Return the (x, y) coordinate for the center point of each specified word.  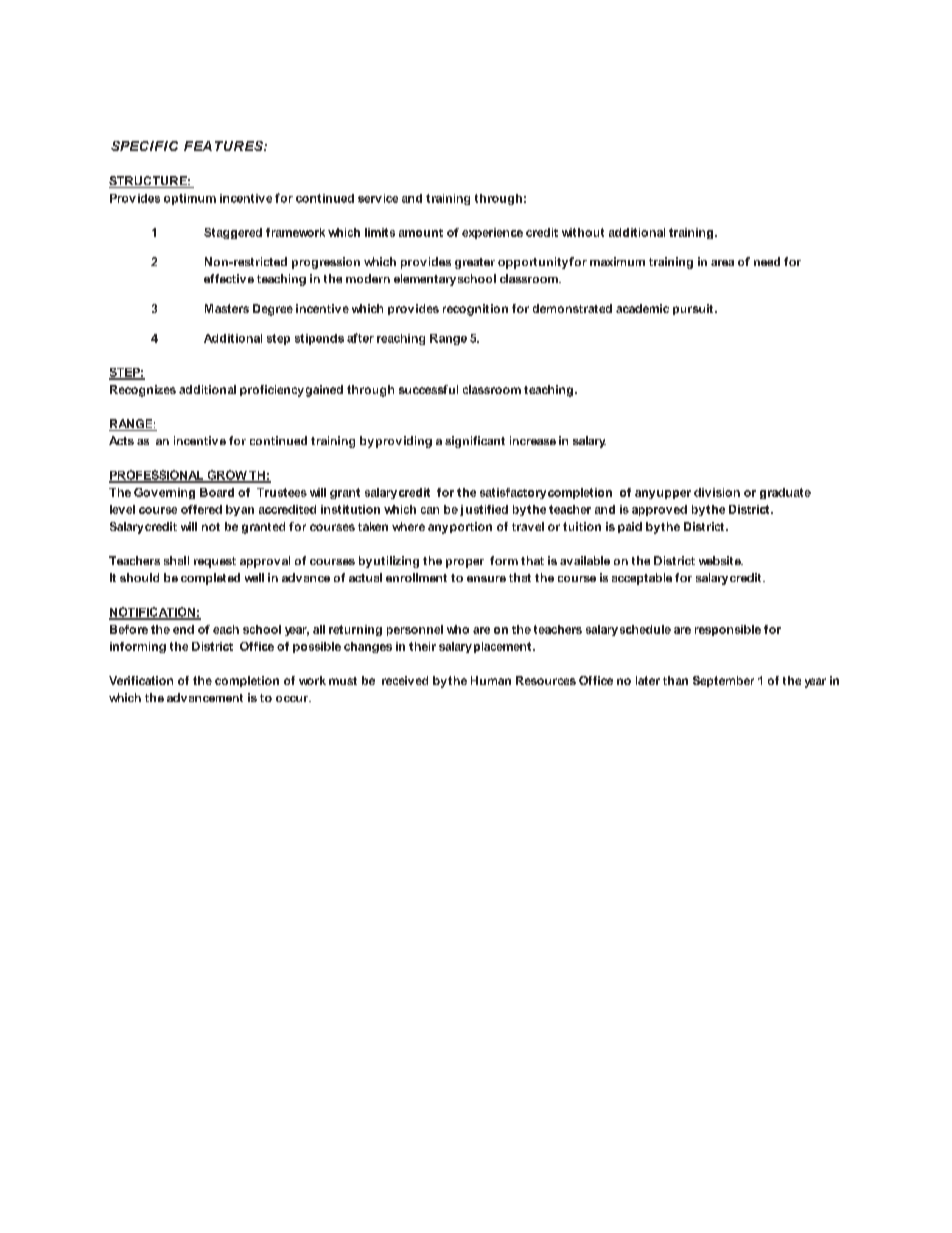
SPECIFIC (144, 146)
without (583, 232)
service (378, 198)
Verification (141, 680)
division (717, 492)
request (215, 562)
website (721, 560)
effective (229, 278)
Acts (121, 440)
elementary (425, 280)
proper (465, 563)
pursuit (694, 309)
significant (475, 442)
